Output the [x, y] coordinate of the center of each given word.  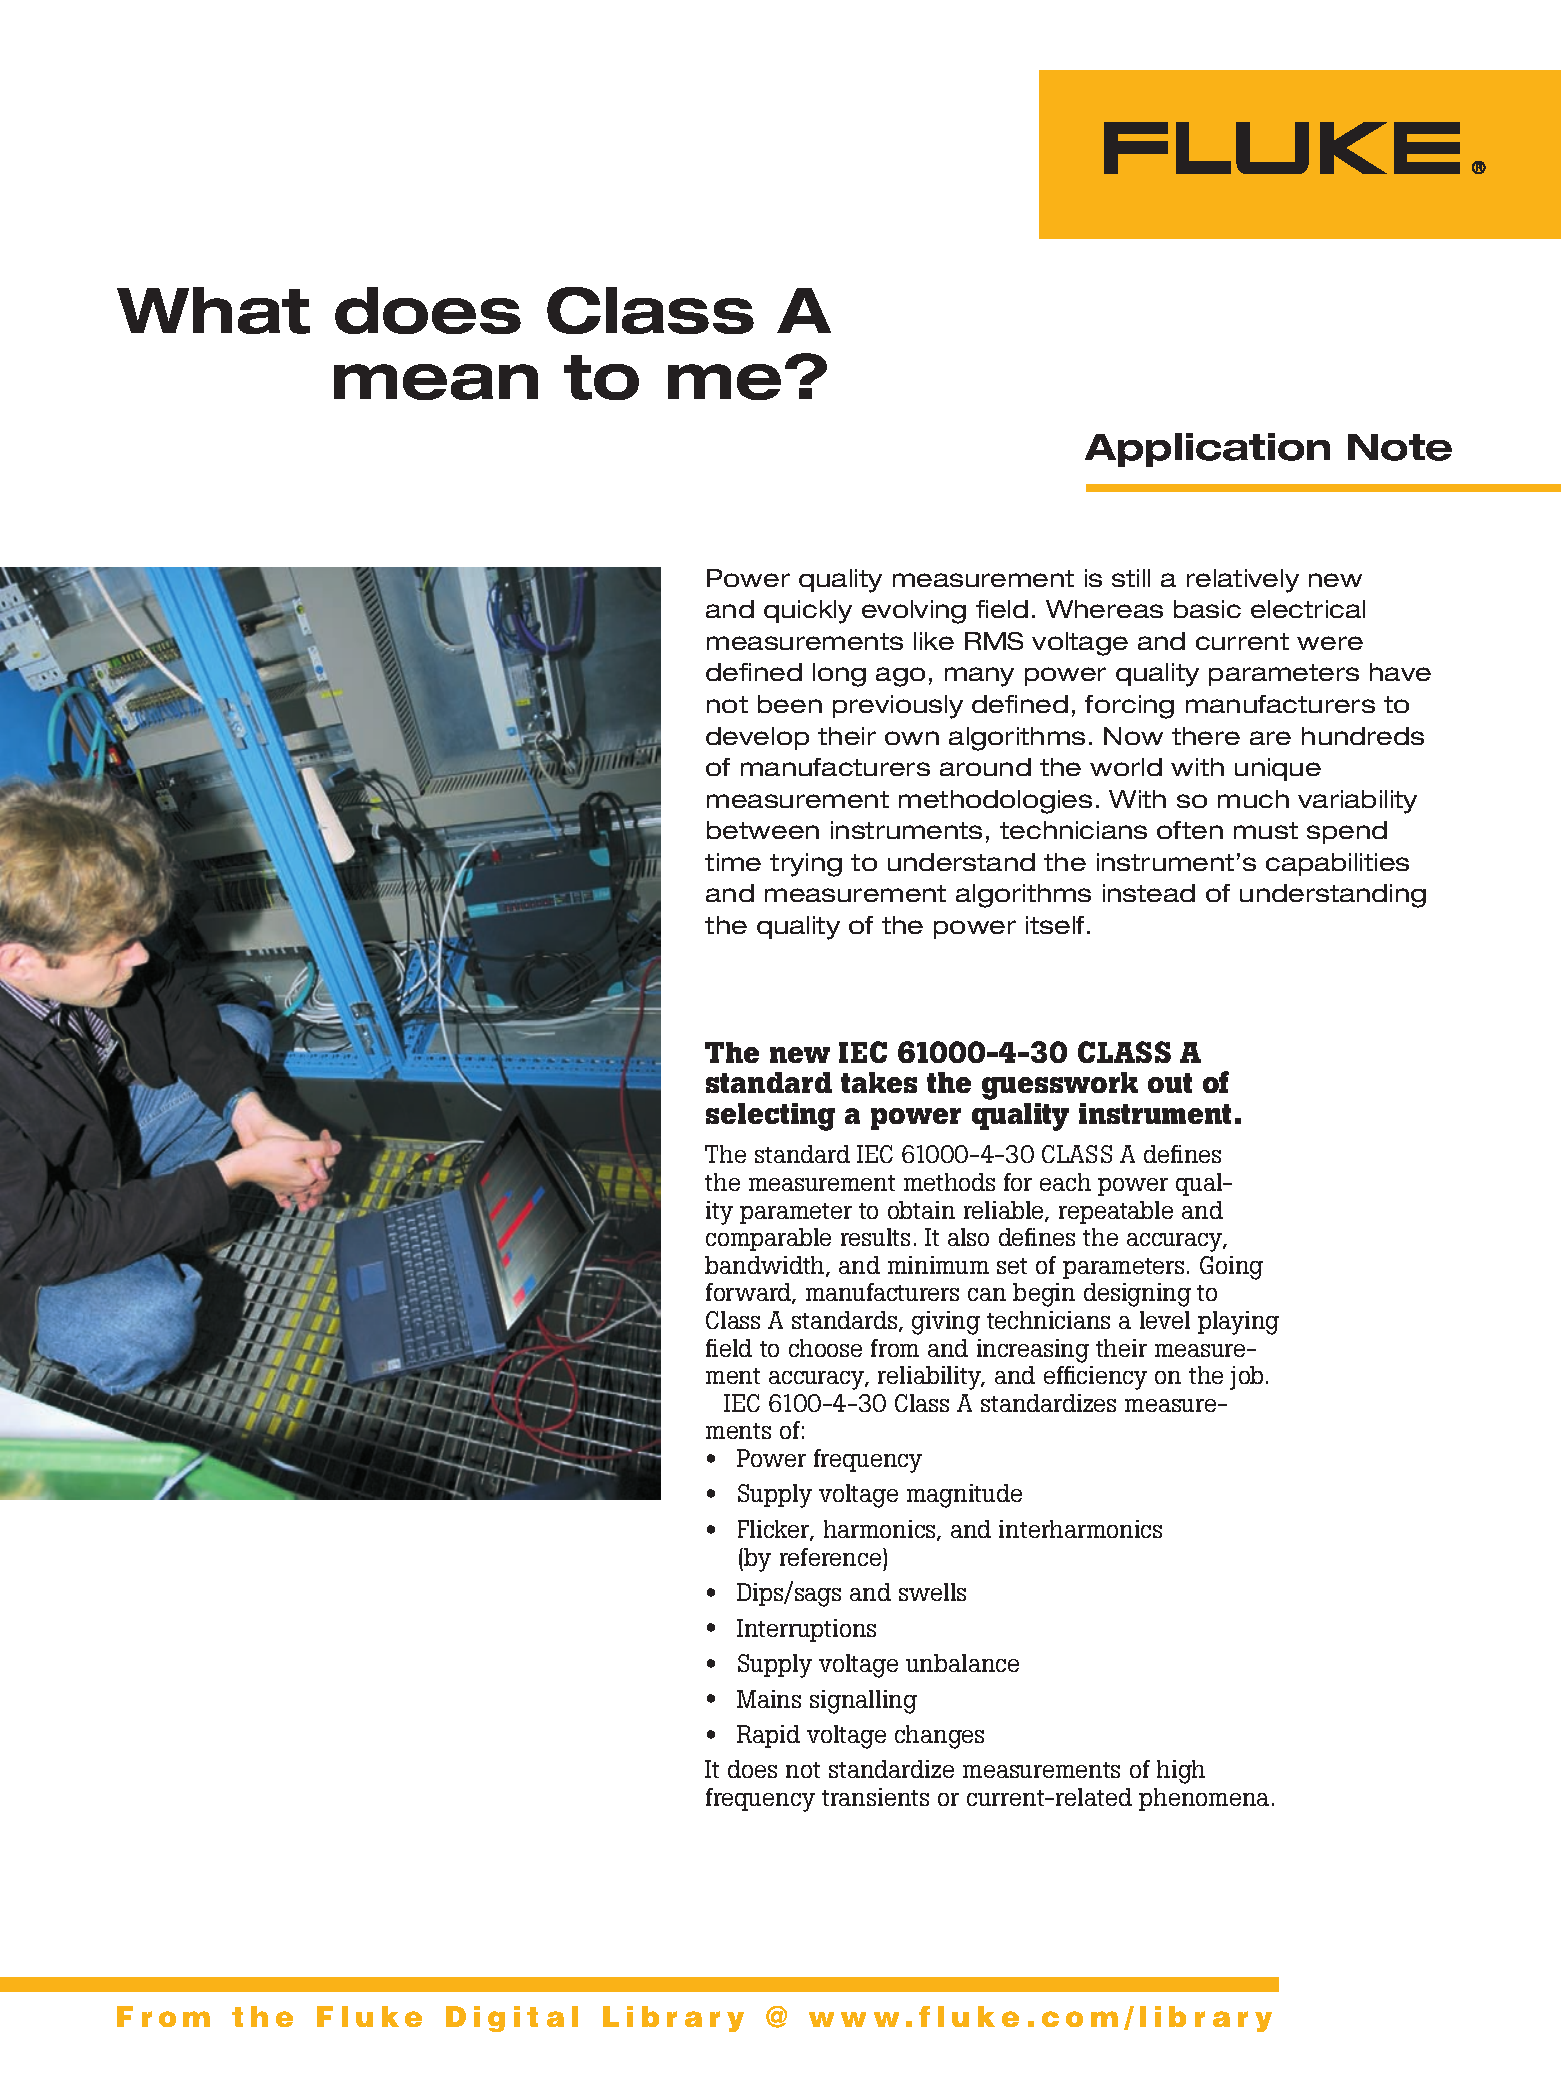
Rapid [768, 1736]
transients [875, 1797]
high [1181, 1772]
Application [1207, 450]
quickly [808, 612]
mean [436, 382]
